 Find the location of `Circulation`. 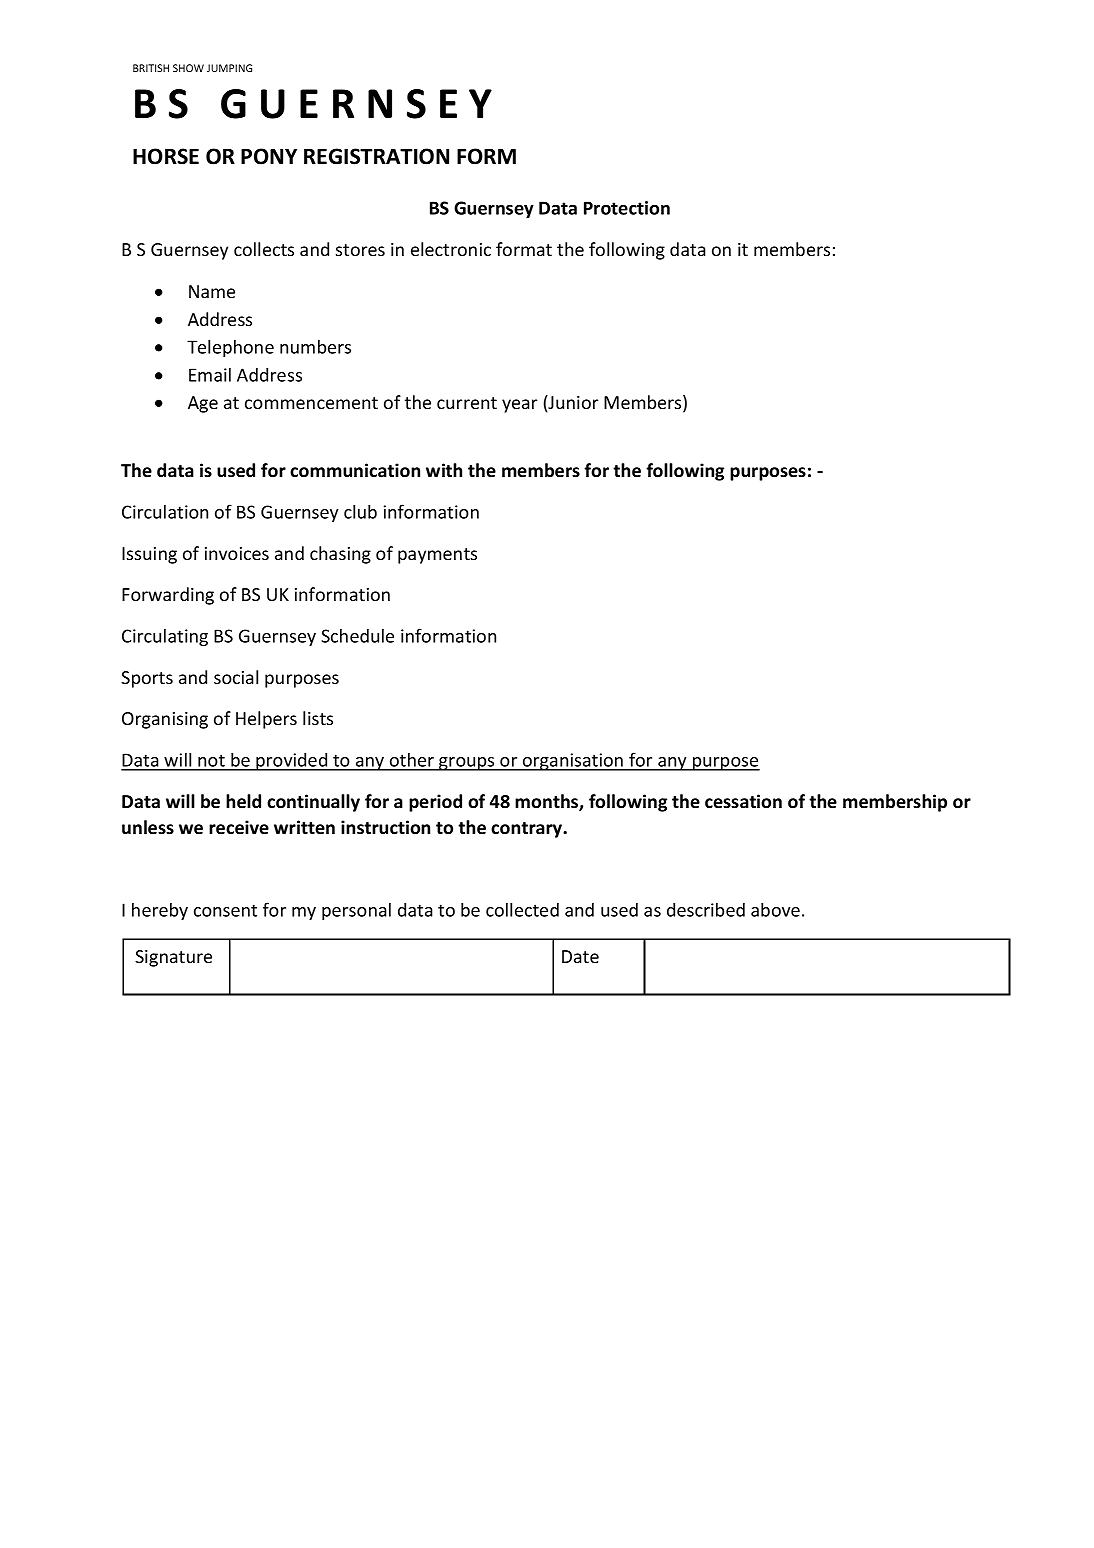

Circulation is located at coordinates (165, 512).
